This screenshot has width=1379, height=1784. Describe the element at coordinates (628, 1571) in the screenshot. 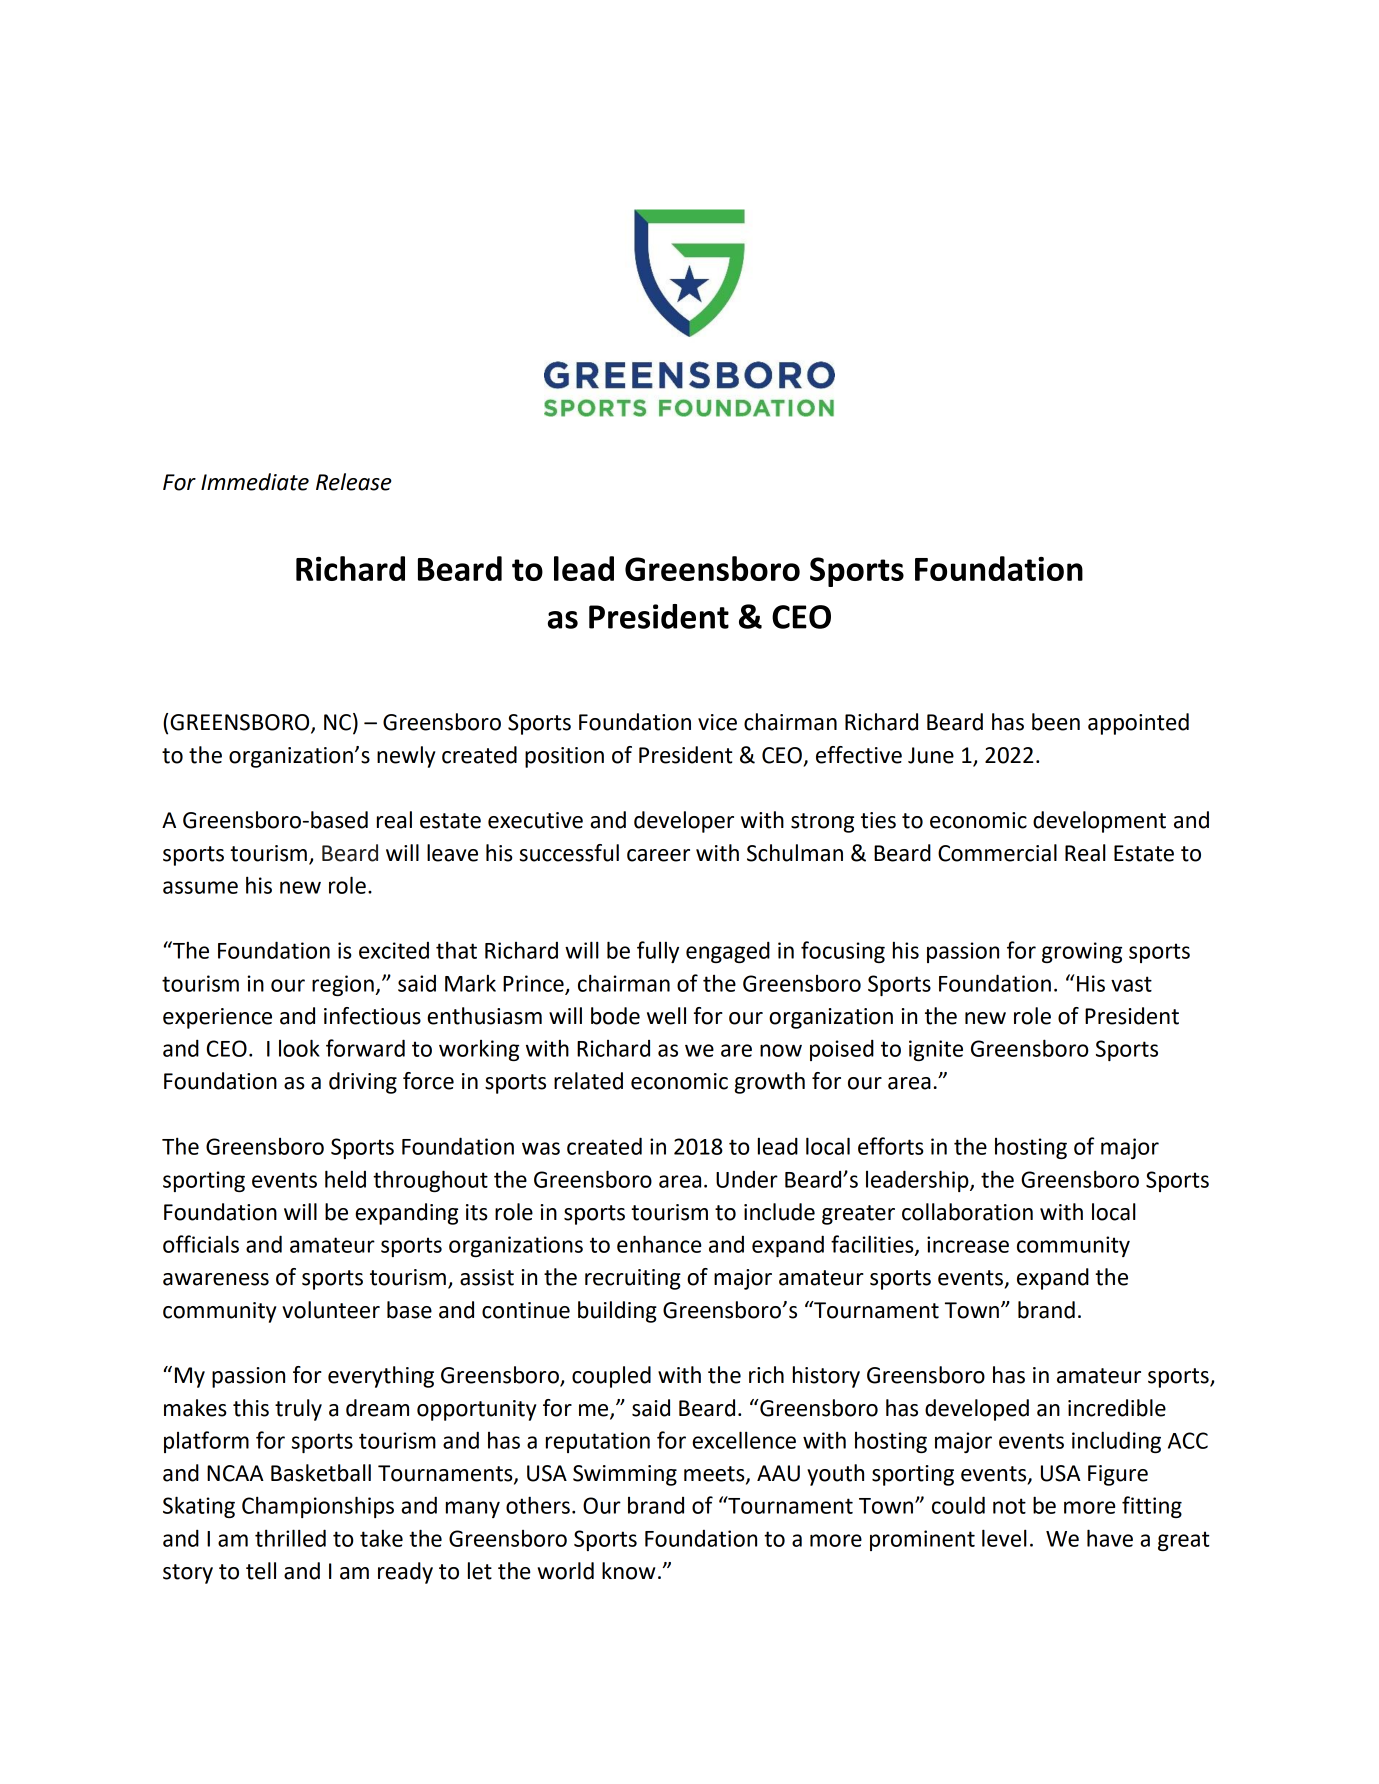

I see `know` at that location.
